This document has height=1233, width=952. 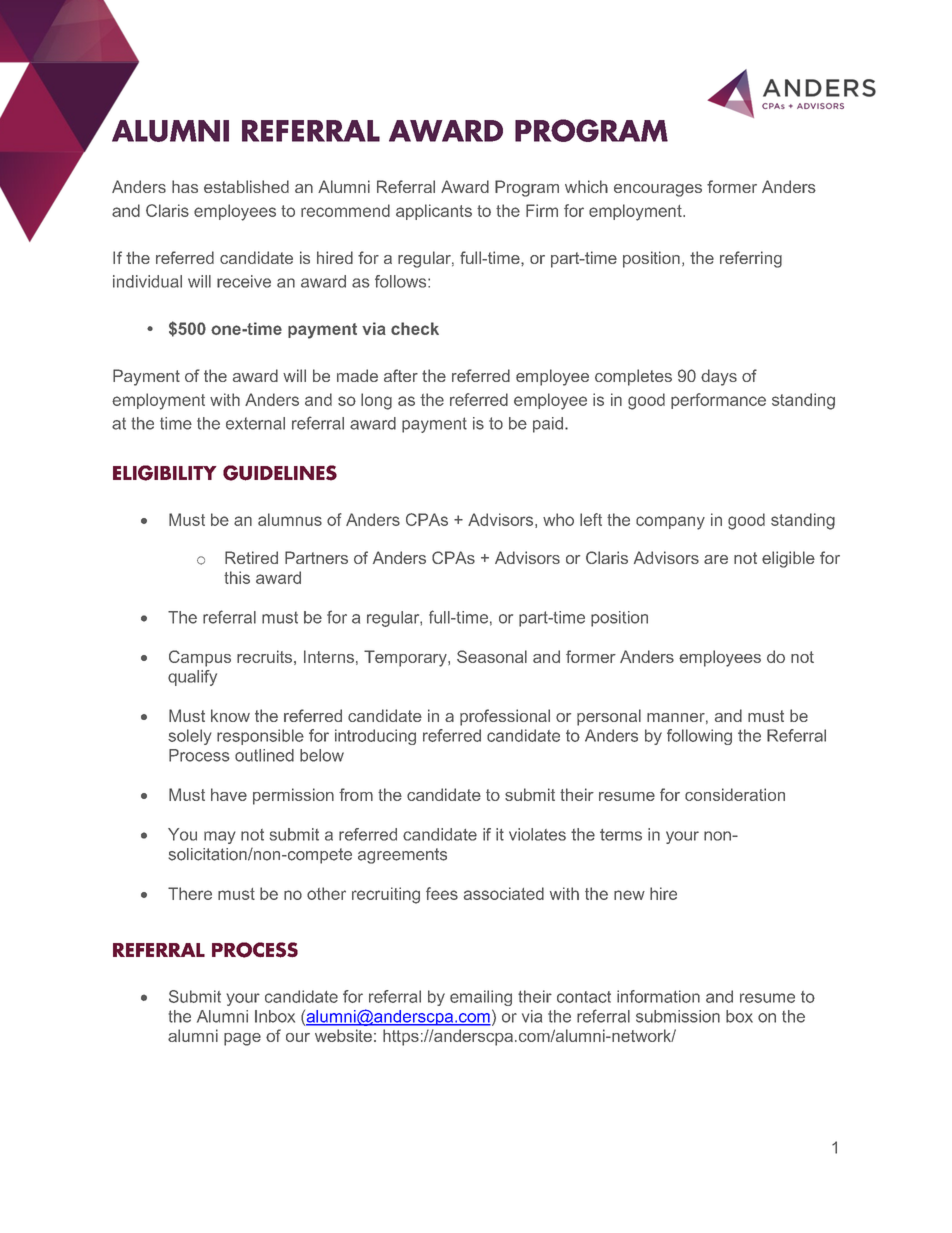 What do you see at coordinates (658, 190) in the document?
I see `encourages` at bounding box center [658, 190].
